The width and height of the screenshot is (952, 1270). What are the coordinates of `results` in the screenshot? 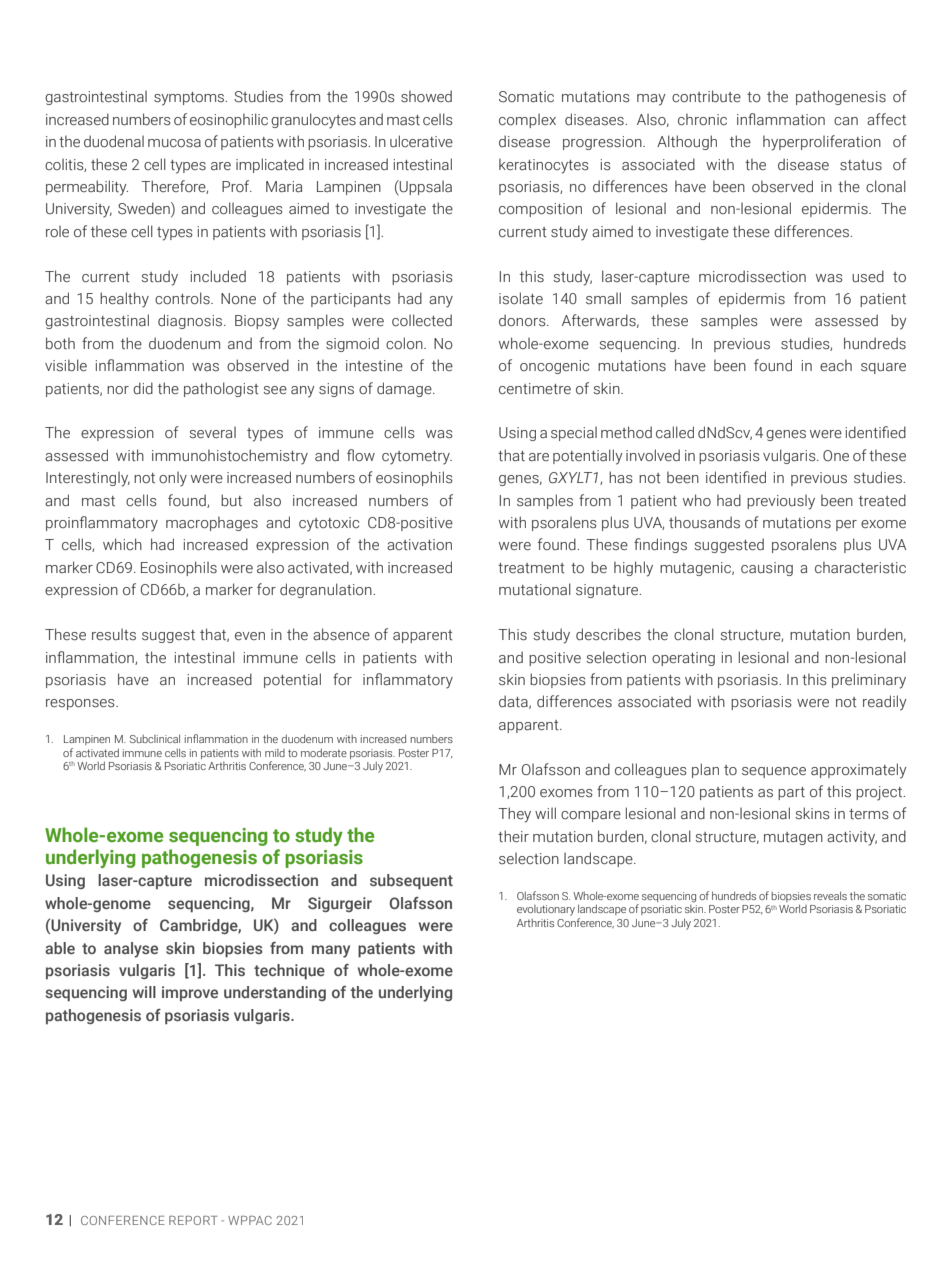 It's located at (114, 634).
